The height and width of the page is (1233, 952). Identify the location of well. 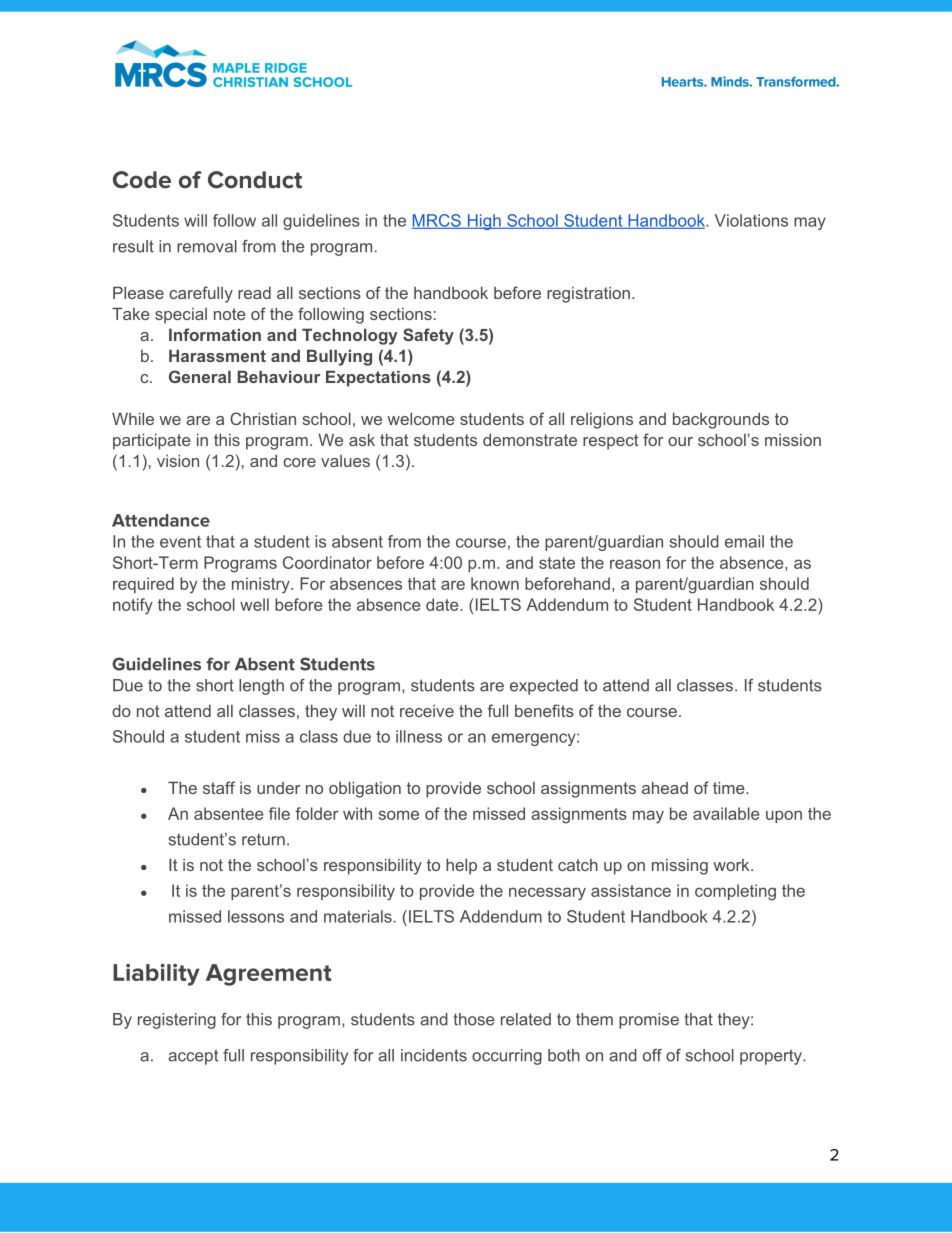
(254, 604).
